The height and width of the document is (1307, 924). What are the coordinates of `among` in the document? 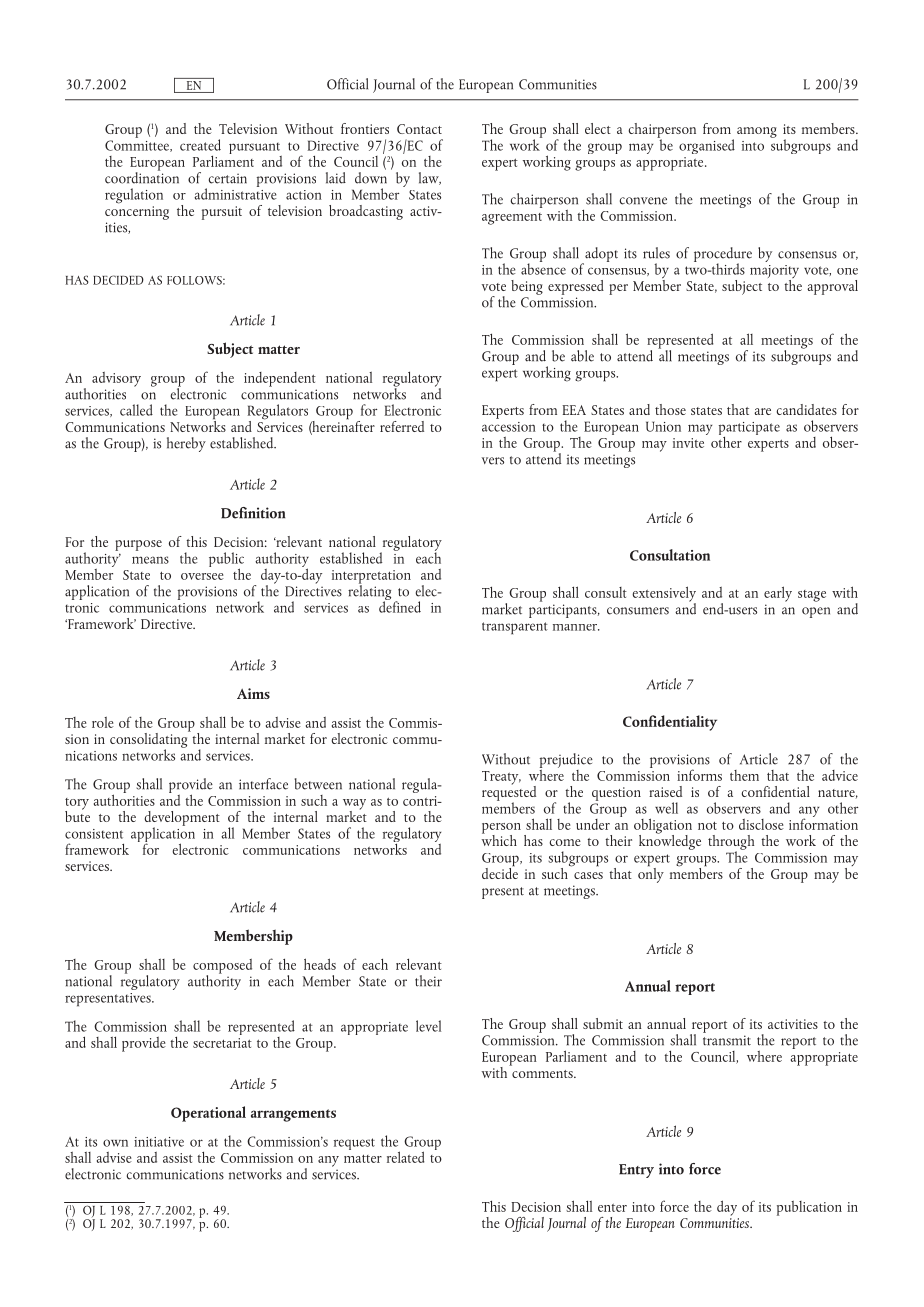 It's located at (757, 132).
